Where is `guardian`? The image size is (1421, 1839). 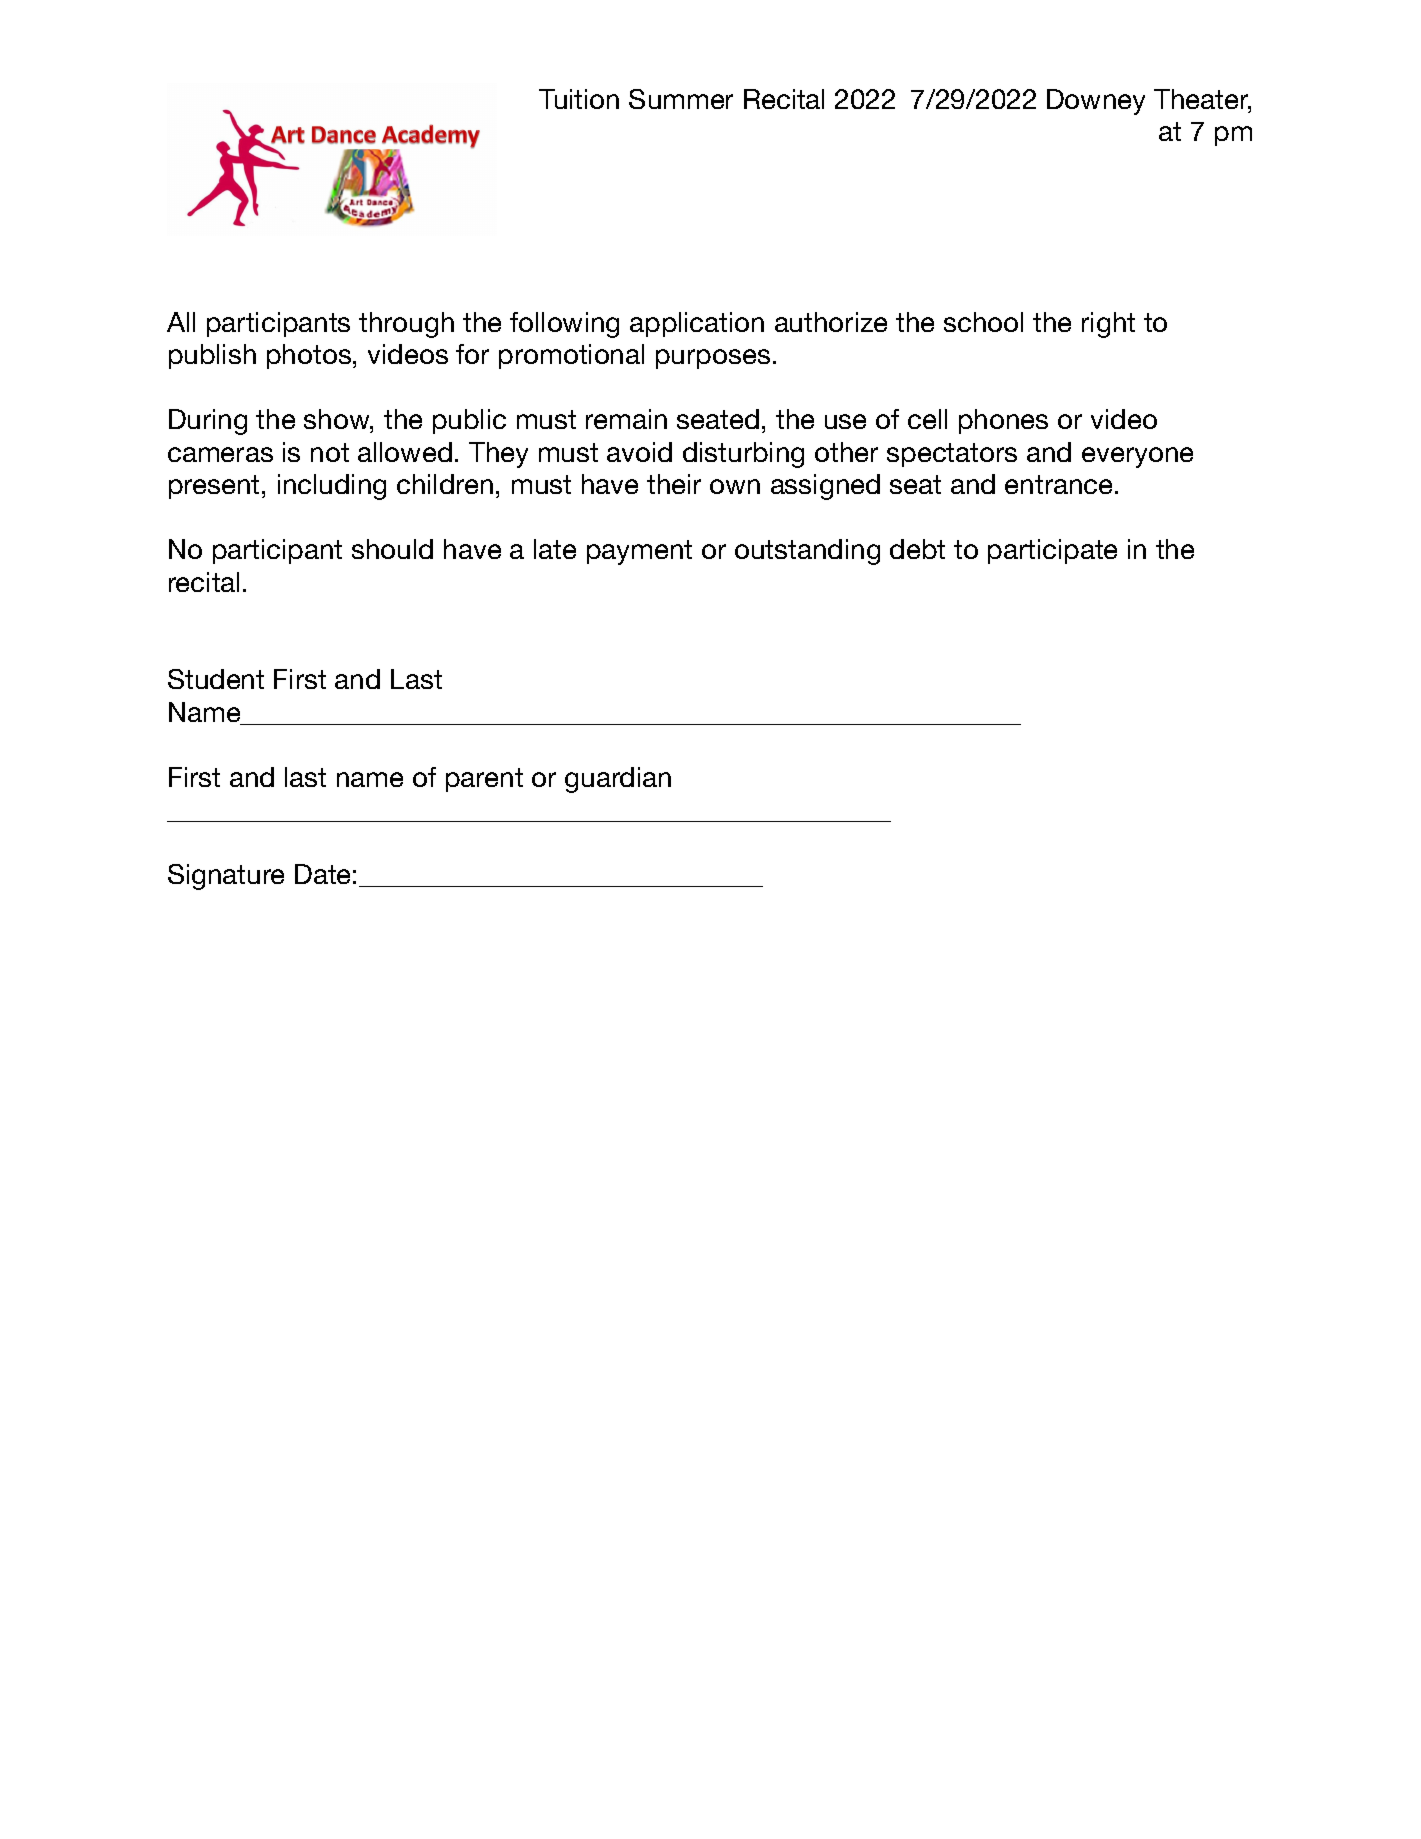
guardian is located at coordinates (618, 780).
